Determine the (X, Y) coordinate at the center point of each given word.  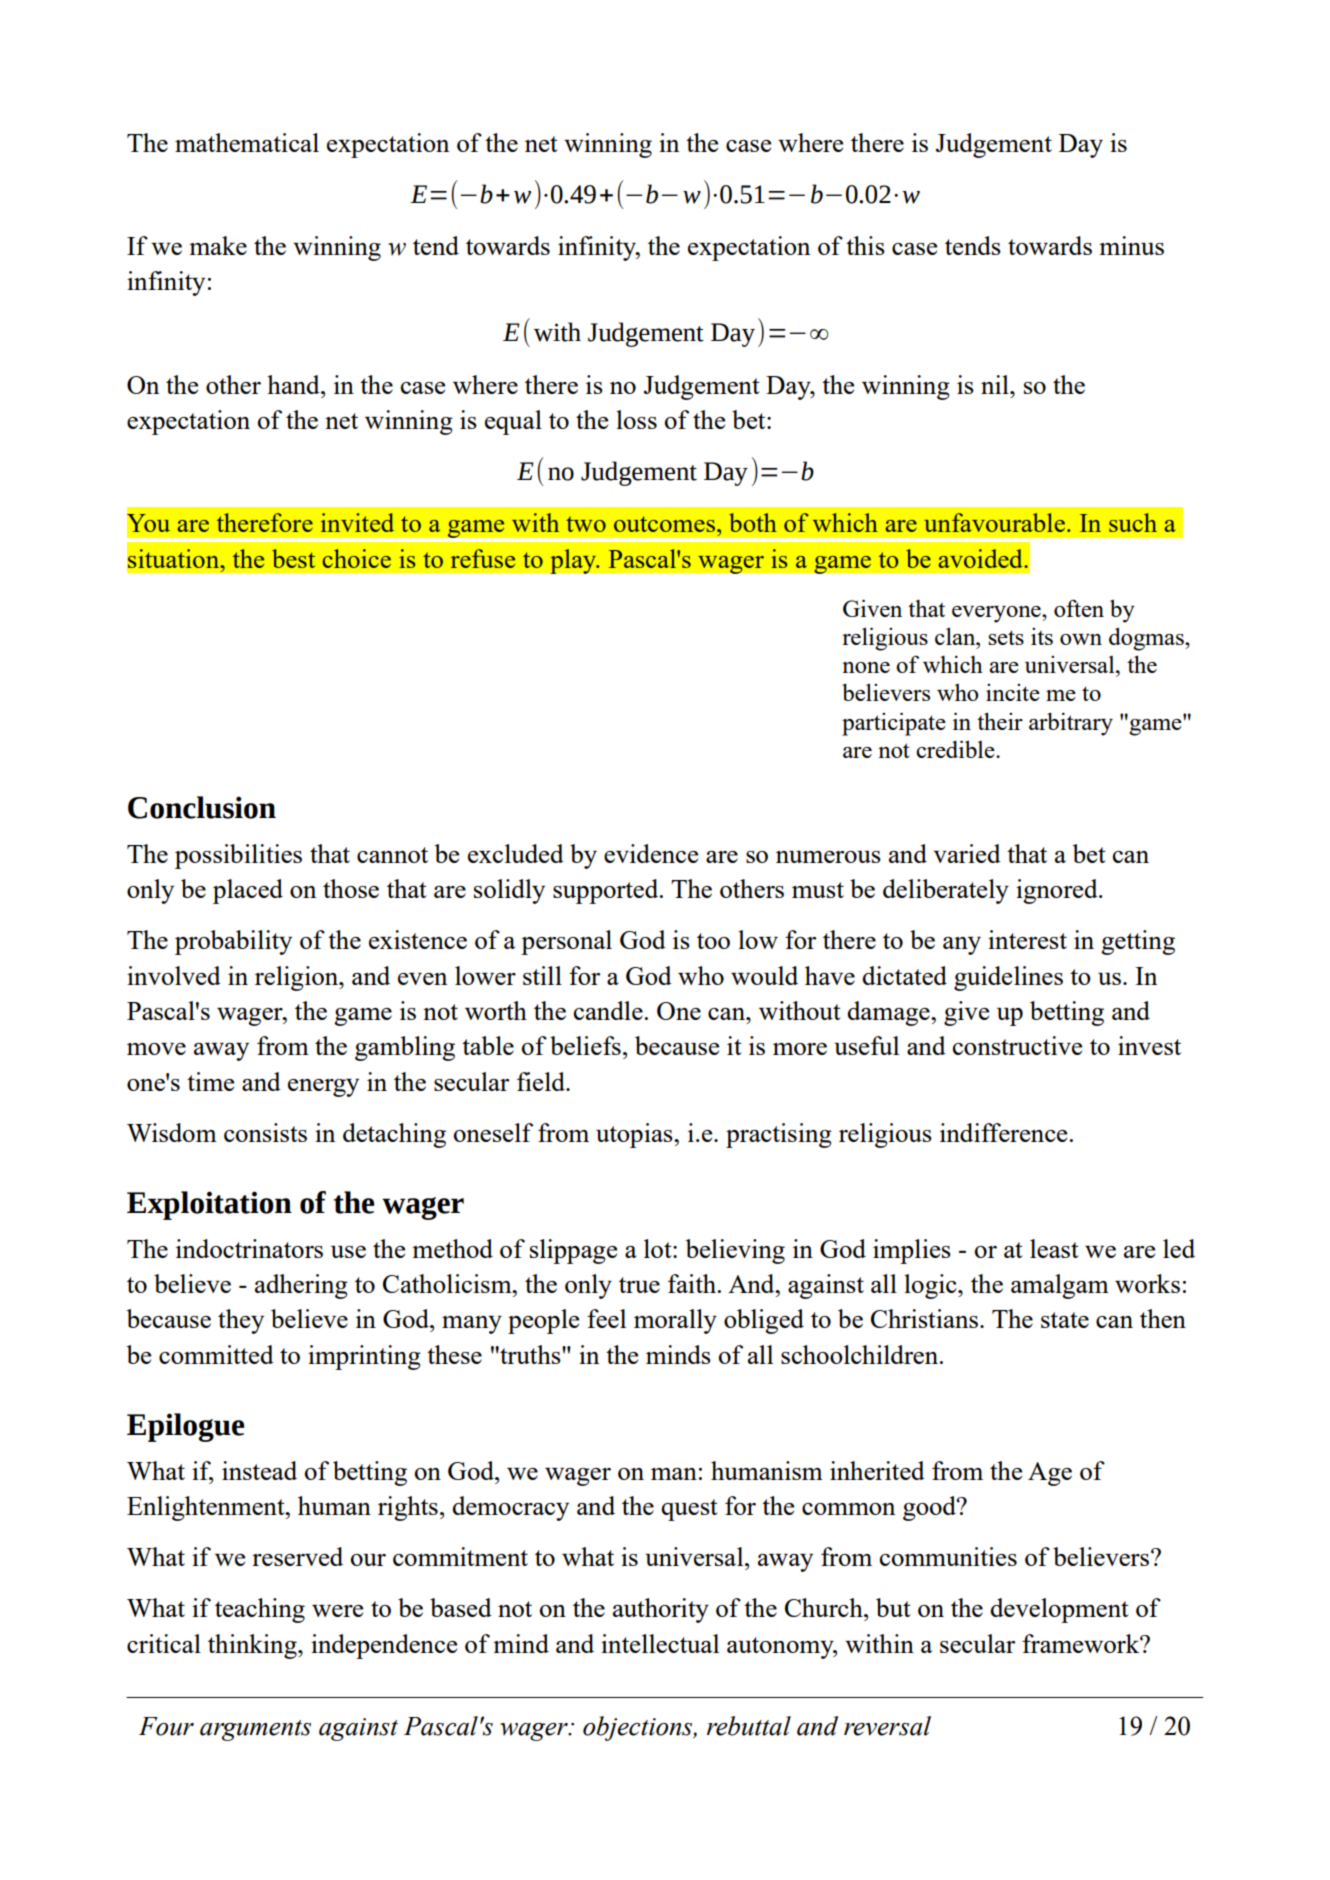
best (293, 558)
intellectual (660, 1643)
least (1054, 1248)
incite (1013, 692)
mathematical (247, 142)
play (574, 561)
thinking (253, 1646)
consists (265, 1132)
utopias (635, 1135)
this (865, 245)
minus (1131, 245)
